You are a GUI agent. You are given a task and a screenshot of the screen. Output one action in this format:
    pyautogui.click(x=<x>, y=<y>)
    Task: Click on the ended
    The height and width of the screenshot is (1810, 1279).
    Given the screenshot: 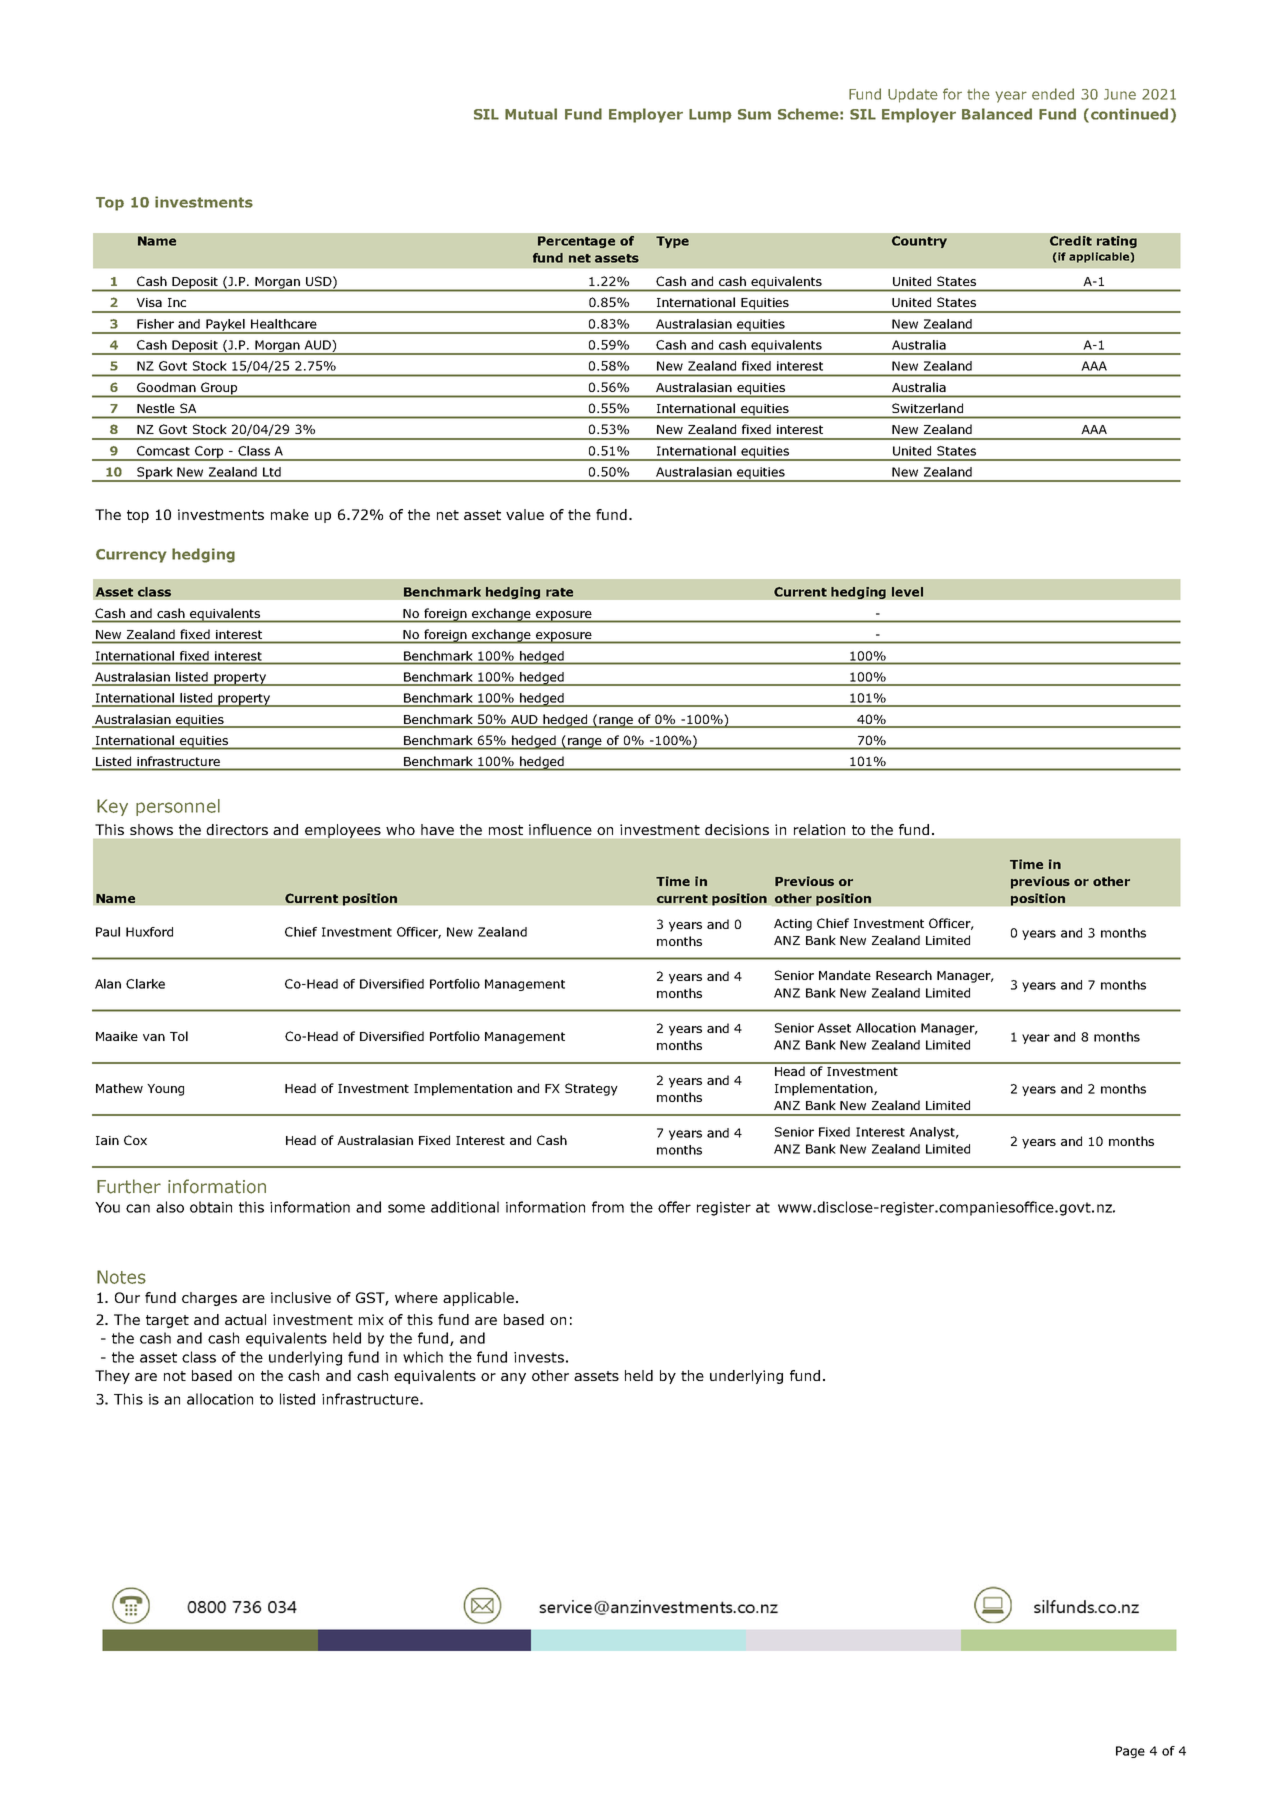 What is the action you would take?
    pyautogui.click(x=1053, y=94)
